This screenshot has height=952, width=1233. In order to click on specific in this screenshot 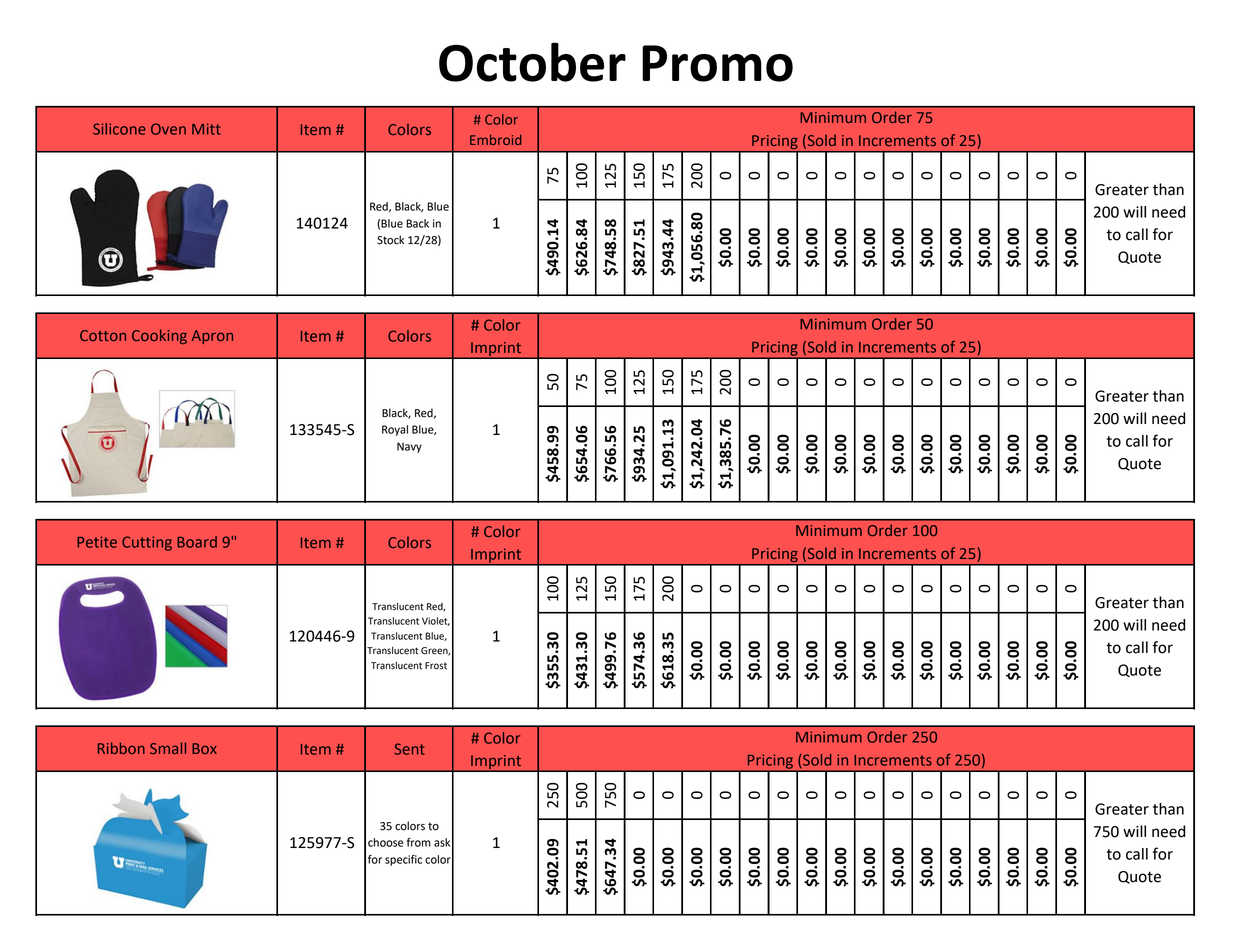, I will do `click(403, 860)`.
